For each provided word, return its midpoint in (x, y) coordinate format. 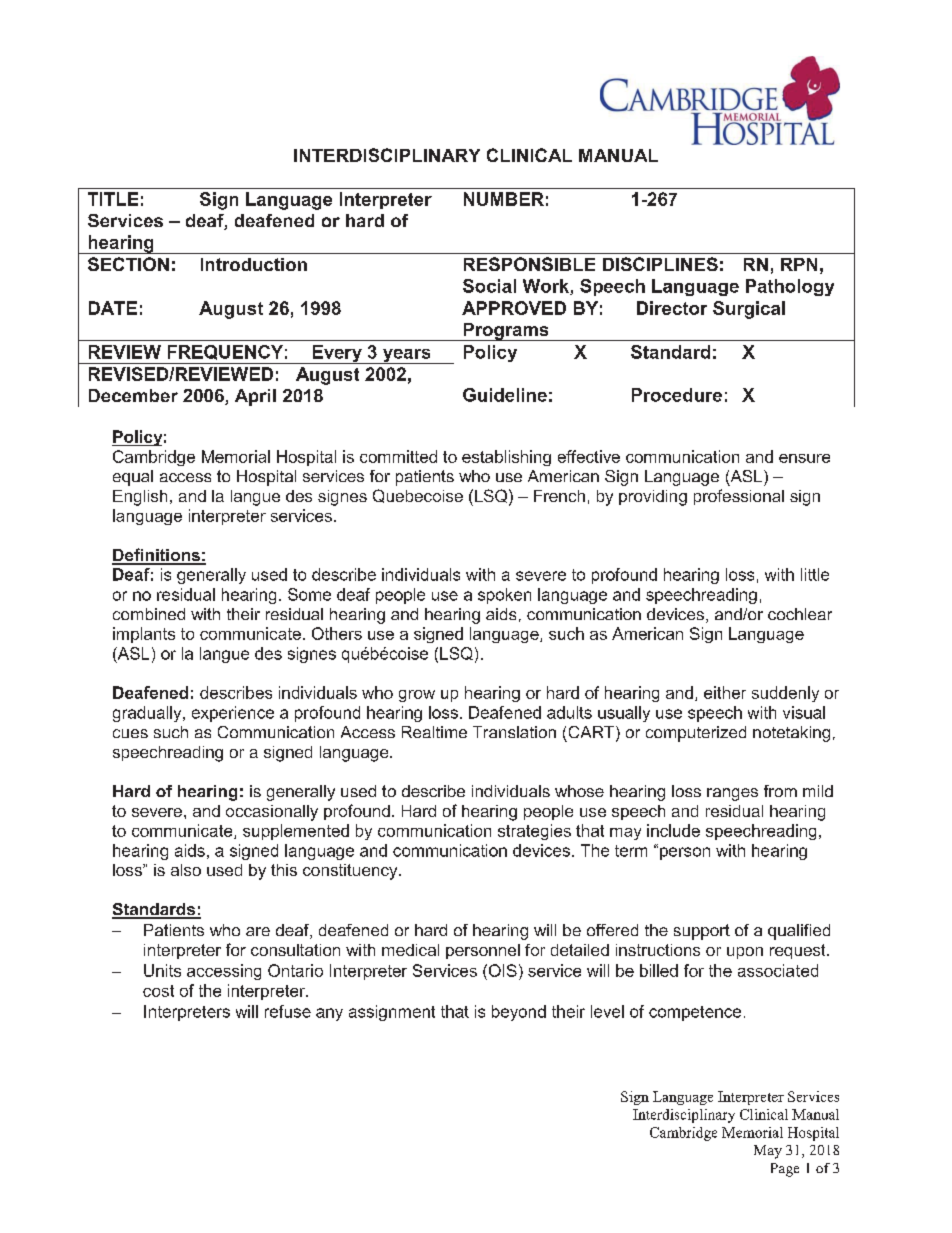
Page (785, 1170)
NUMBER (504, 199)
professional (739, 497)
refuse (288, 1011)
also (186, 870)
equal (133, 478)
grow (417, 696)
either (725, 692)
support (702, 932)
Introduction (254, 264)
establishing (506, 458)
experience (233, 714)
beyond (519, 1013)
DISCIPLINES (660, 264)
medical (410, 950)
